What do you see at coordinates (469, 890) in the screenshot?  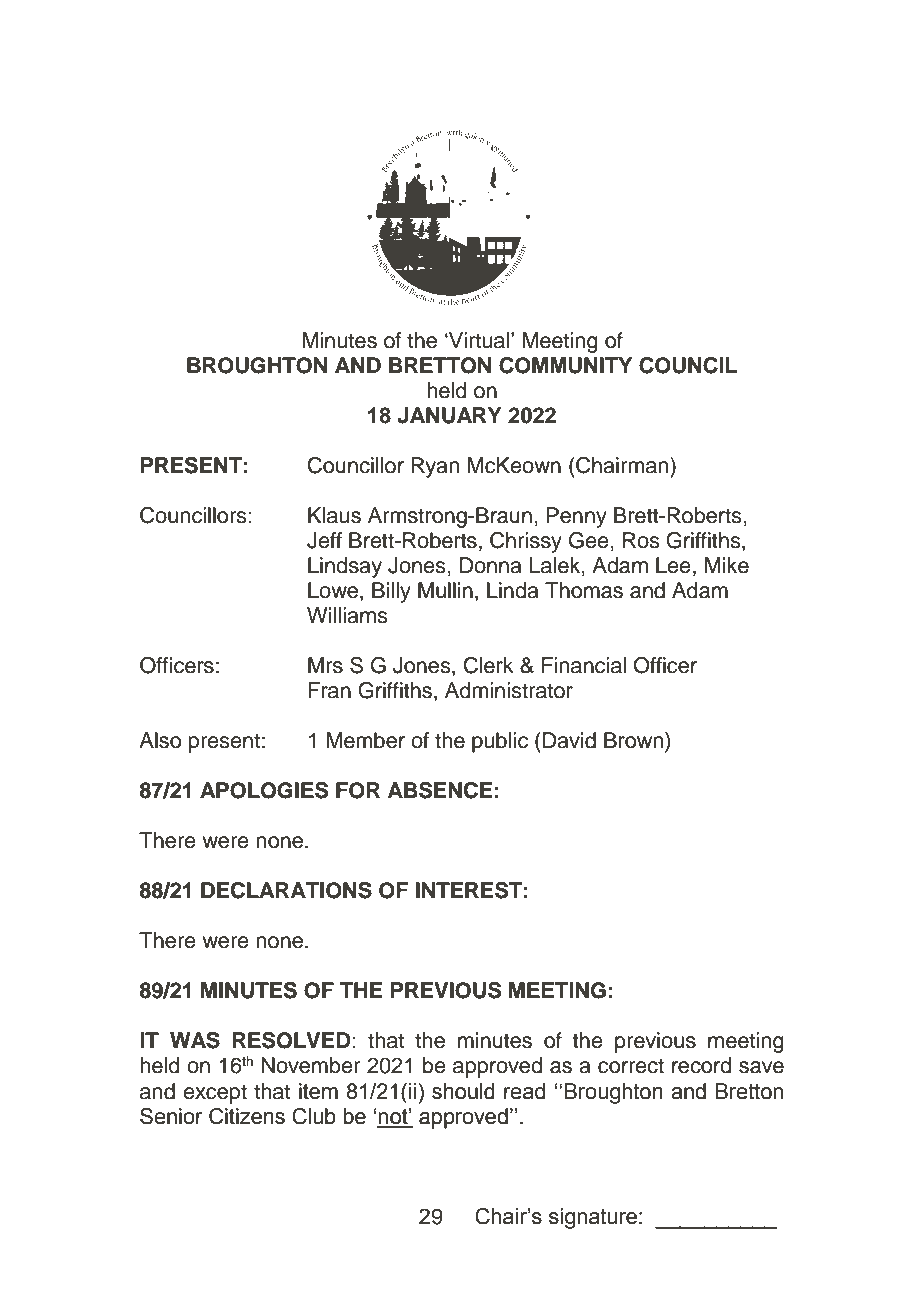 I see `INTEREST` at bounding box center [469, 890].
